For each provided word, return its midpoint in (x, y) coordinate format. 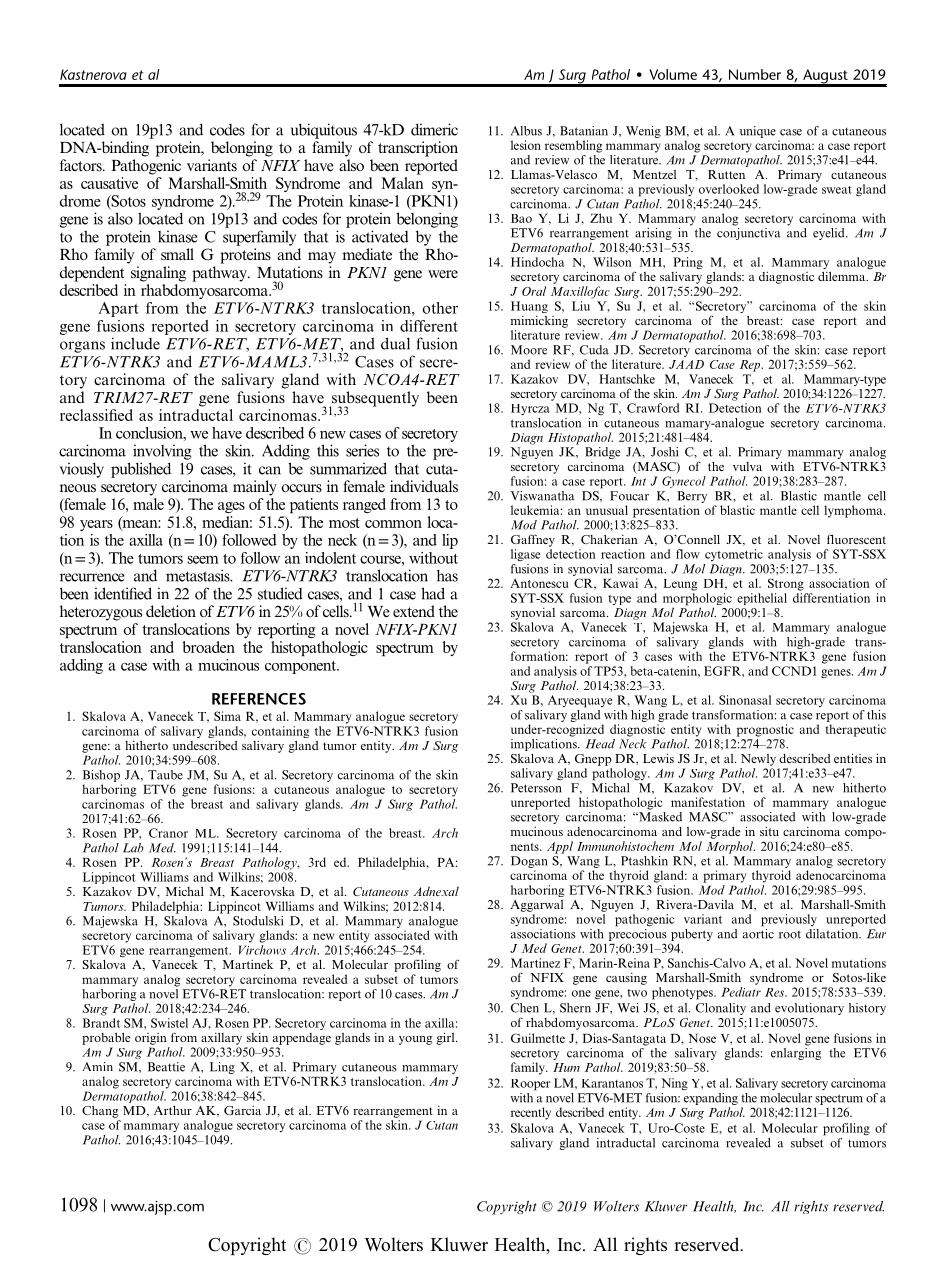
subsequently (374, 400)
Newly (758, 760)
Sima (227, 716)
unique (758, 132)
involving (162, 452)
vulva (747, 466)
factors (82, 165)
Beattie (166, 1067)
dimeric (434, 129)
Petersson (536, 788)
